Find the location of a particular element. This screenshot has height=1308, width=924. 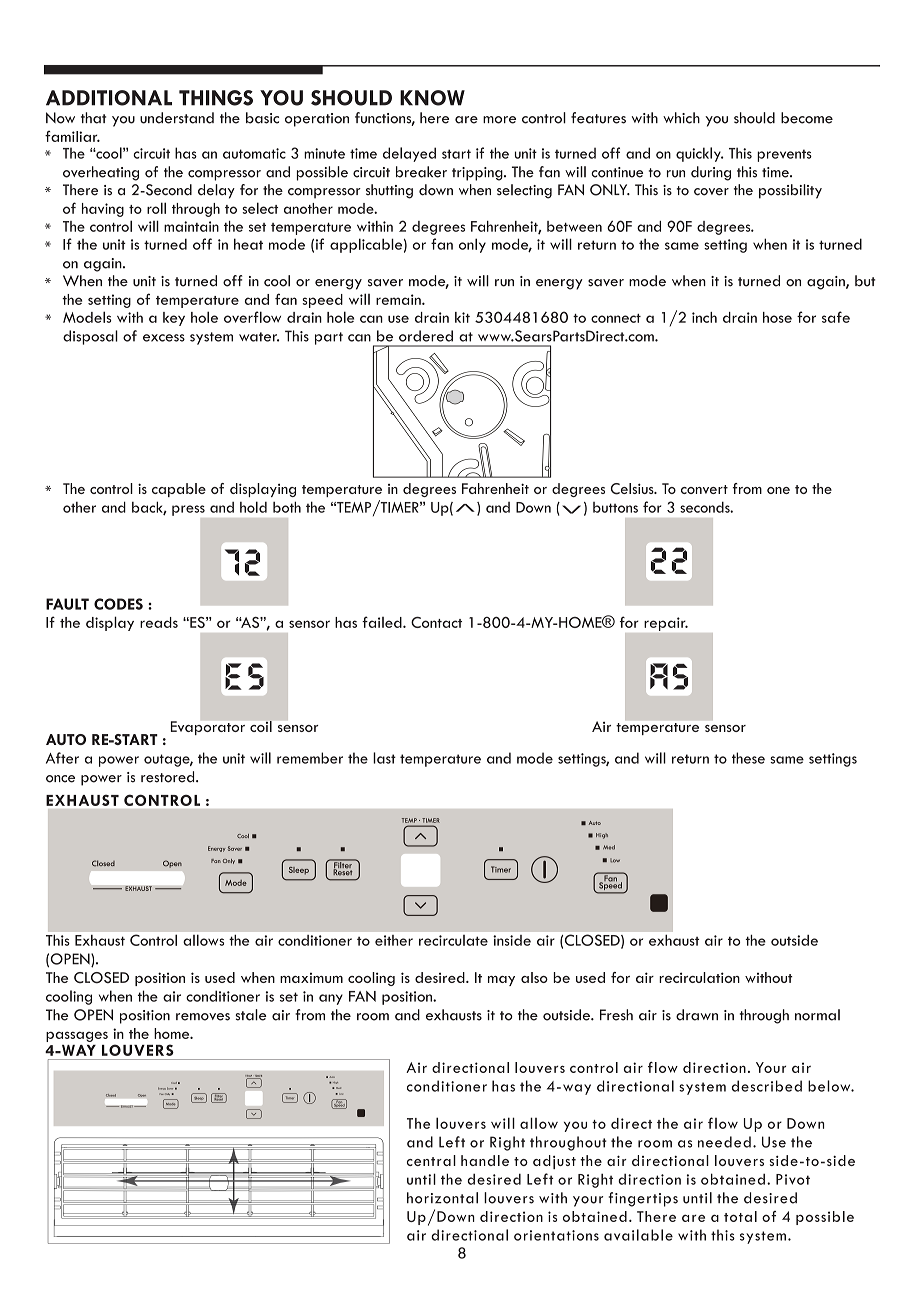

repair is located at coordinates (666, 624).
